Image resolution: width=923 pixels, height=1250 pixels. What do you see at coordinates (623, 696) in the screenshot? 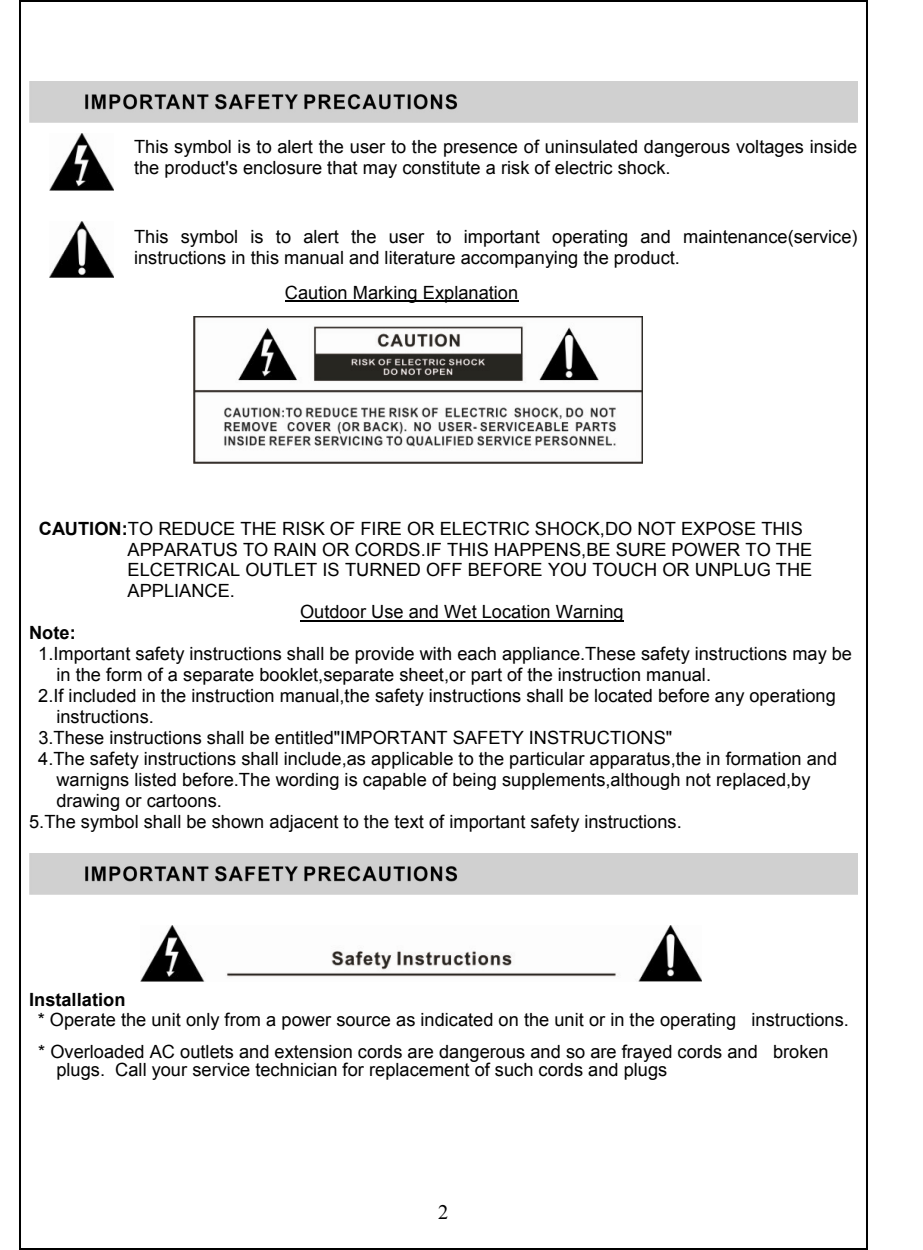
I see `located` at bounding box center [623, 696].
